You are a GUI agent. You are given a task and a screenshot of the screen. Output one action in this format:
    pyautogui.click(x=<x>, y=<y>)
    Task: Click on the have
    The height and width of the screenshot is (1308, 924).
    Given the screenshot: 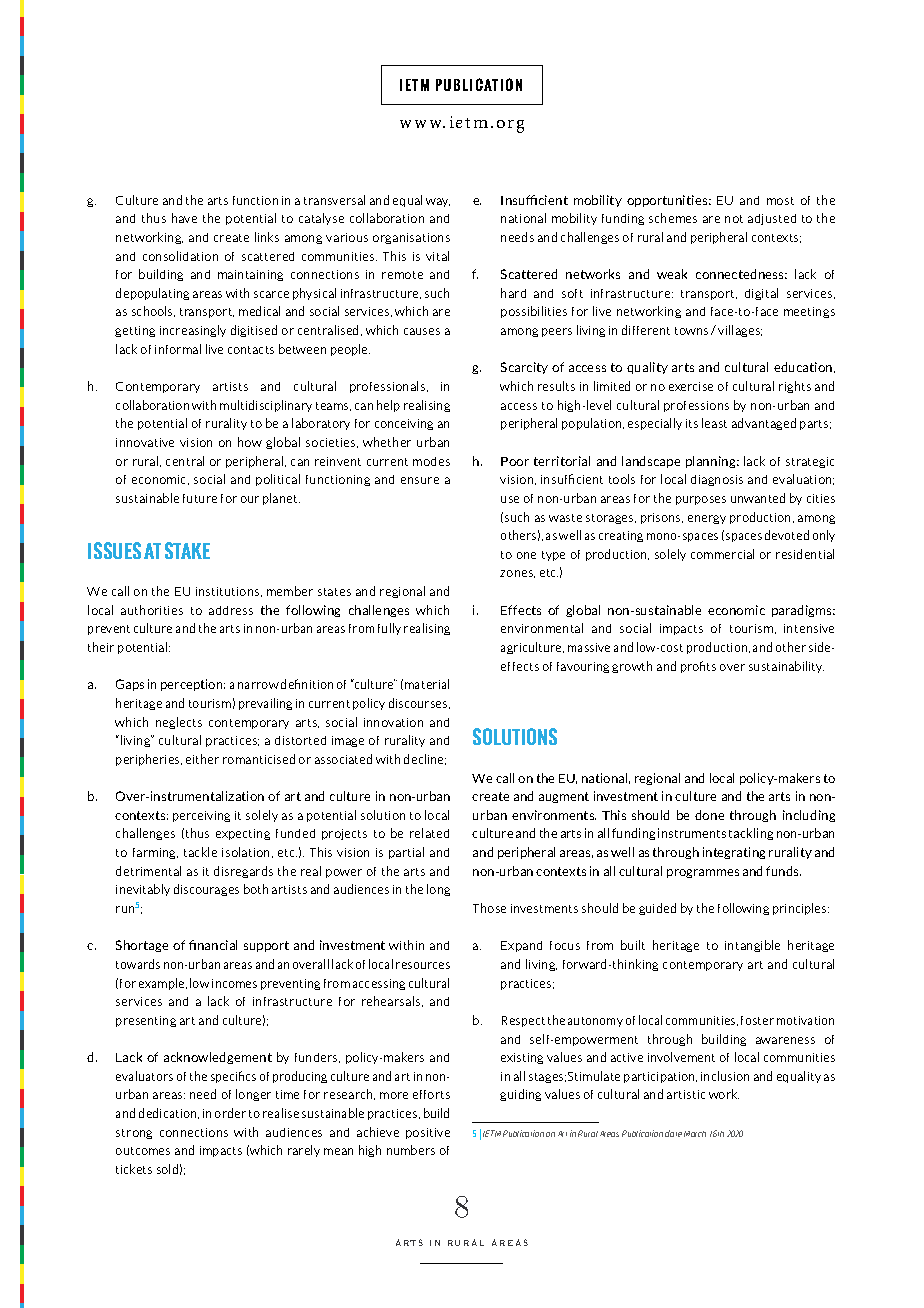 What is the action you would take?
    pyautogui.click(x=184, y=218)
